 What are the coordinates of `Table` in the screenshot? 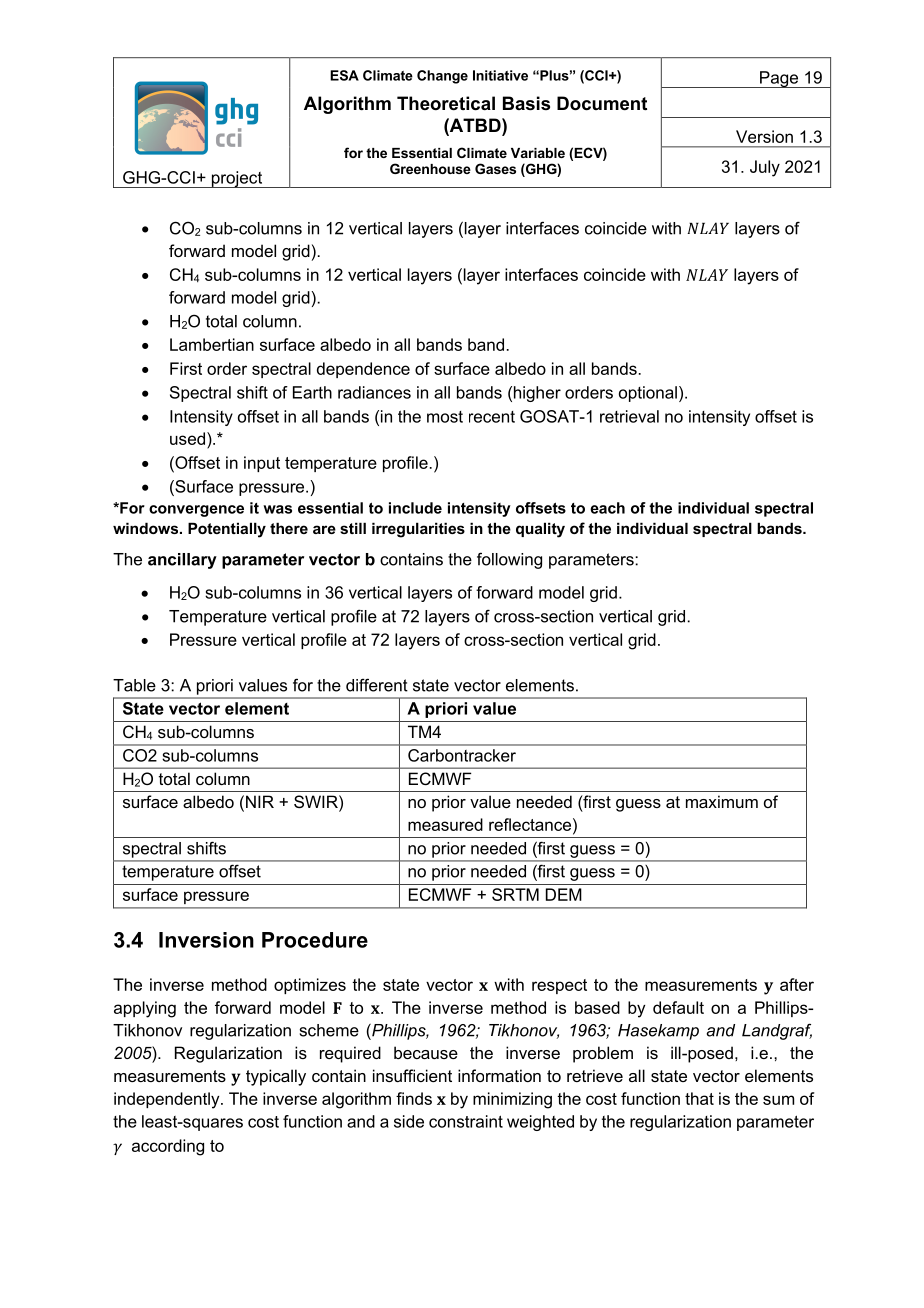 It's located at (134, 685).
